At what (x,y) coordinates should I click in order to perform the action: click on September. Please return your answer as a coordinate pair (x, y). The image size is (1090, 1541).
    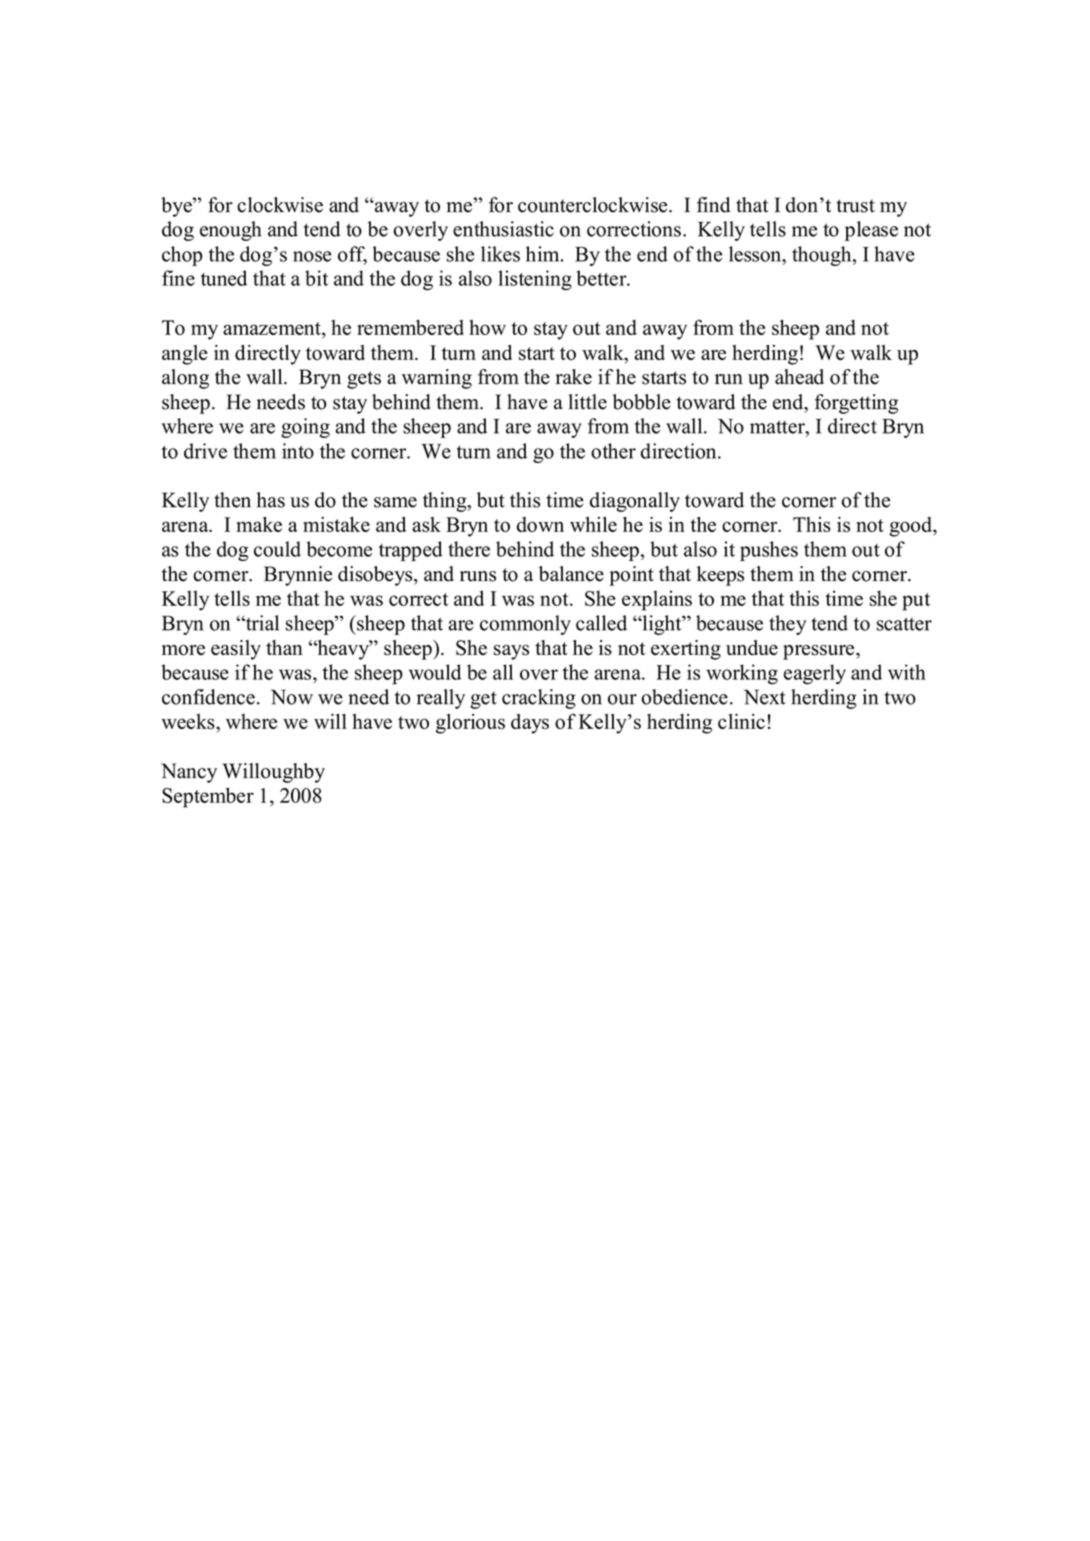
    Looking at the image, I should click on (208, 797).
